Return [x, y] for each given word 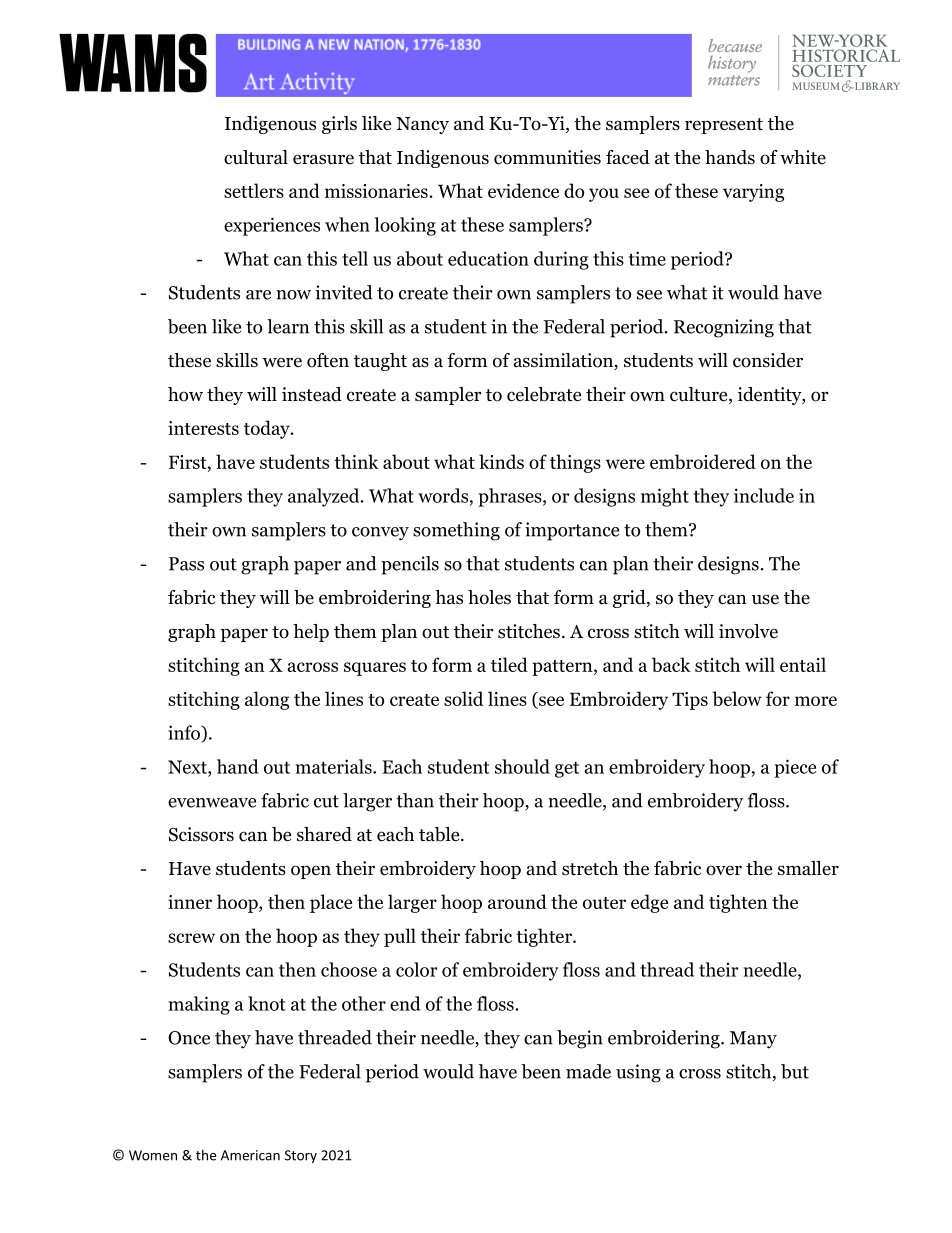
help [311, 633]
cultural [256, 157]
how [185, 394]
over [724, 870]
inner [190, 902]
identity [770, 396]
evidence [523, 190]
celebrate [544, 394]
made [588, 1071]
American [250, 1155]
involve [748, 631]
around [517, 901]
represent [724, 126]
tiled [509, 664]
